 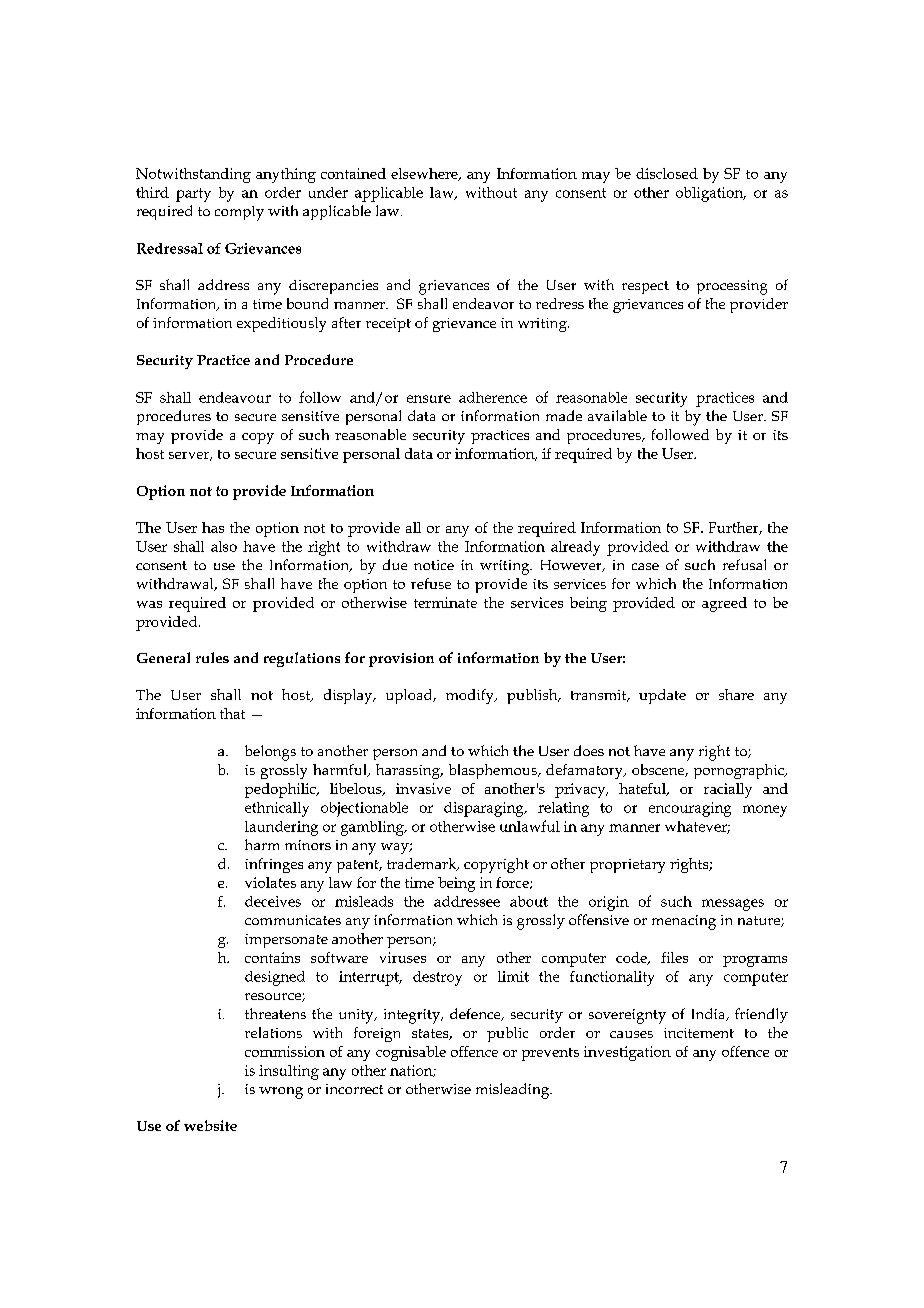 I want to click on website, so click(x=210, y=1125).
